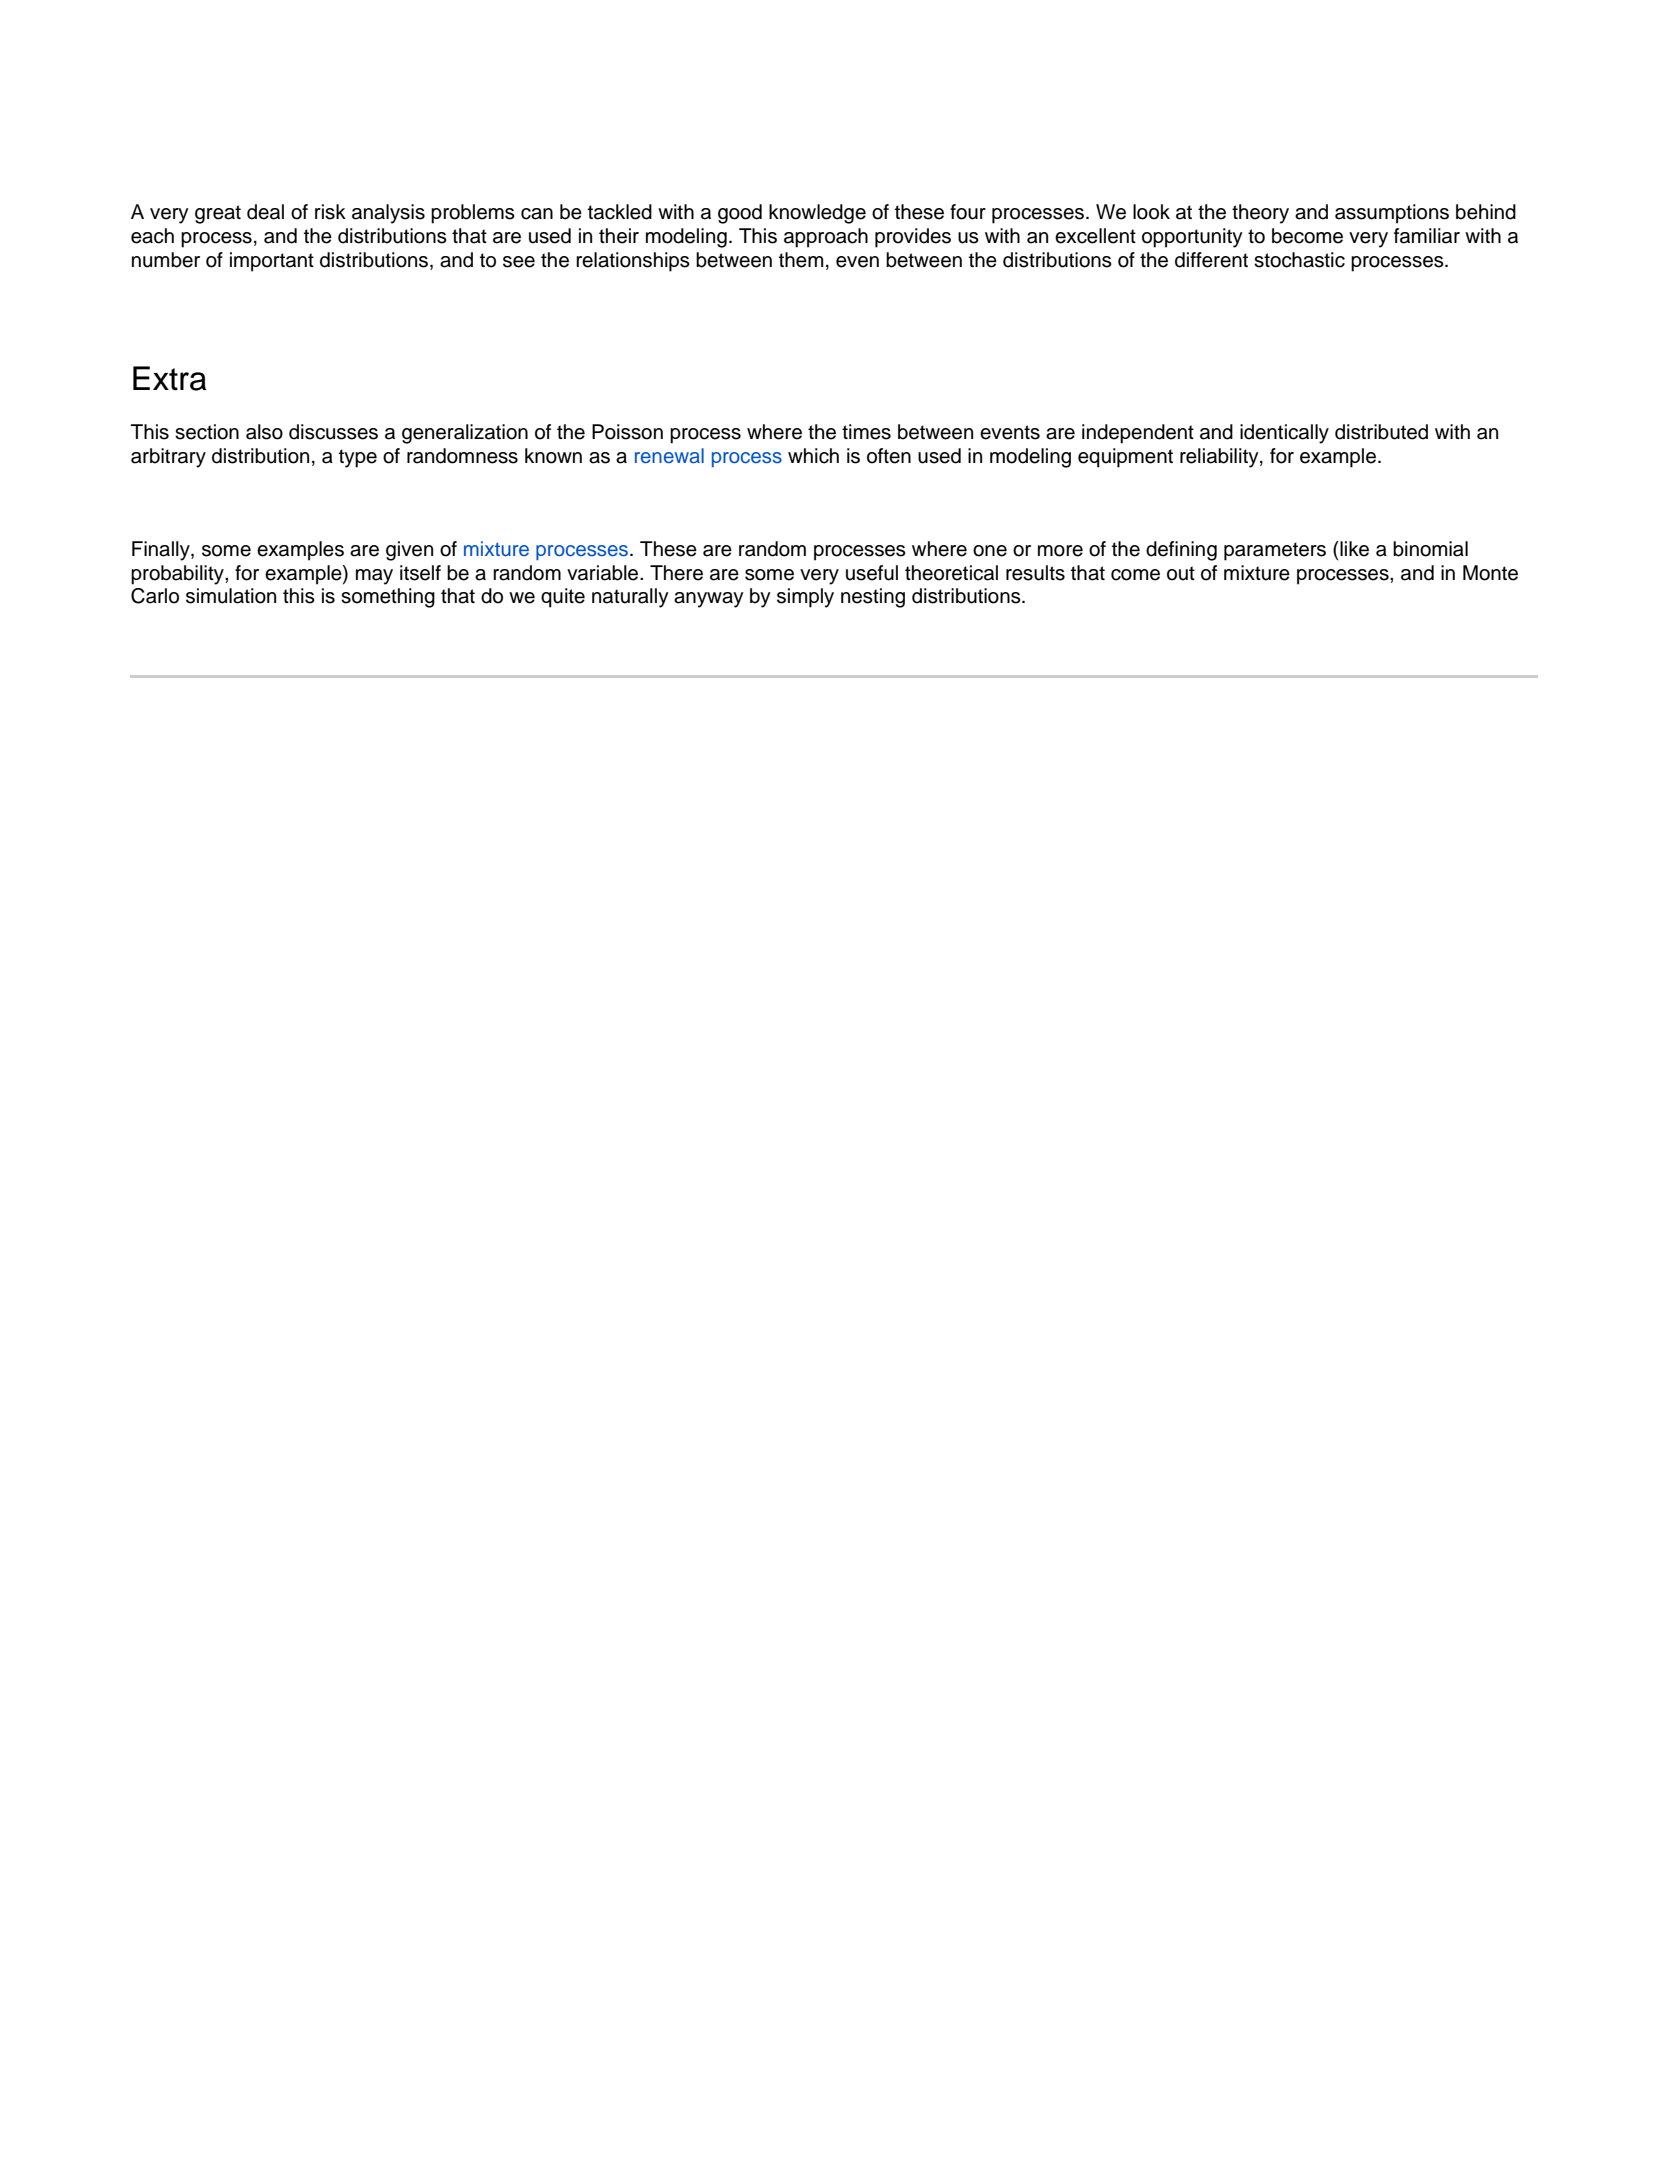 The width and height of the screenshot is (1669, 2160). I want to click on distributed, so click(1381, 432).
